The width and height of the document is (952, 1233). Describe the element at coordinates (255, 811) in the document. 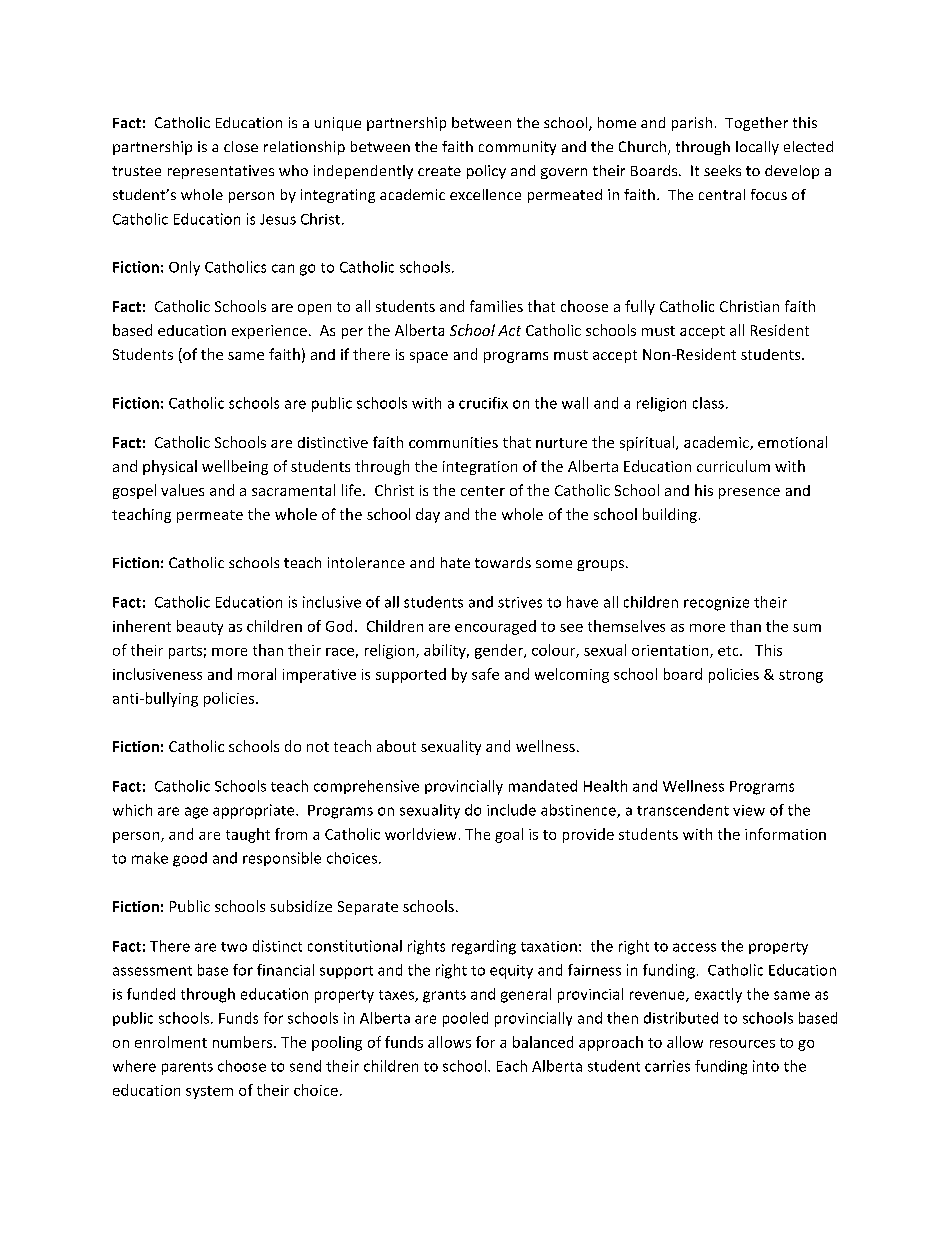

I see `appropriate` at that location.
